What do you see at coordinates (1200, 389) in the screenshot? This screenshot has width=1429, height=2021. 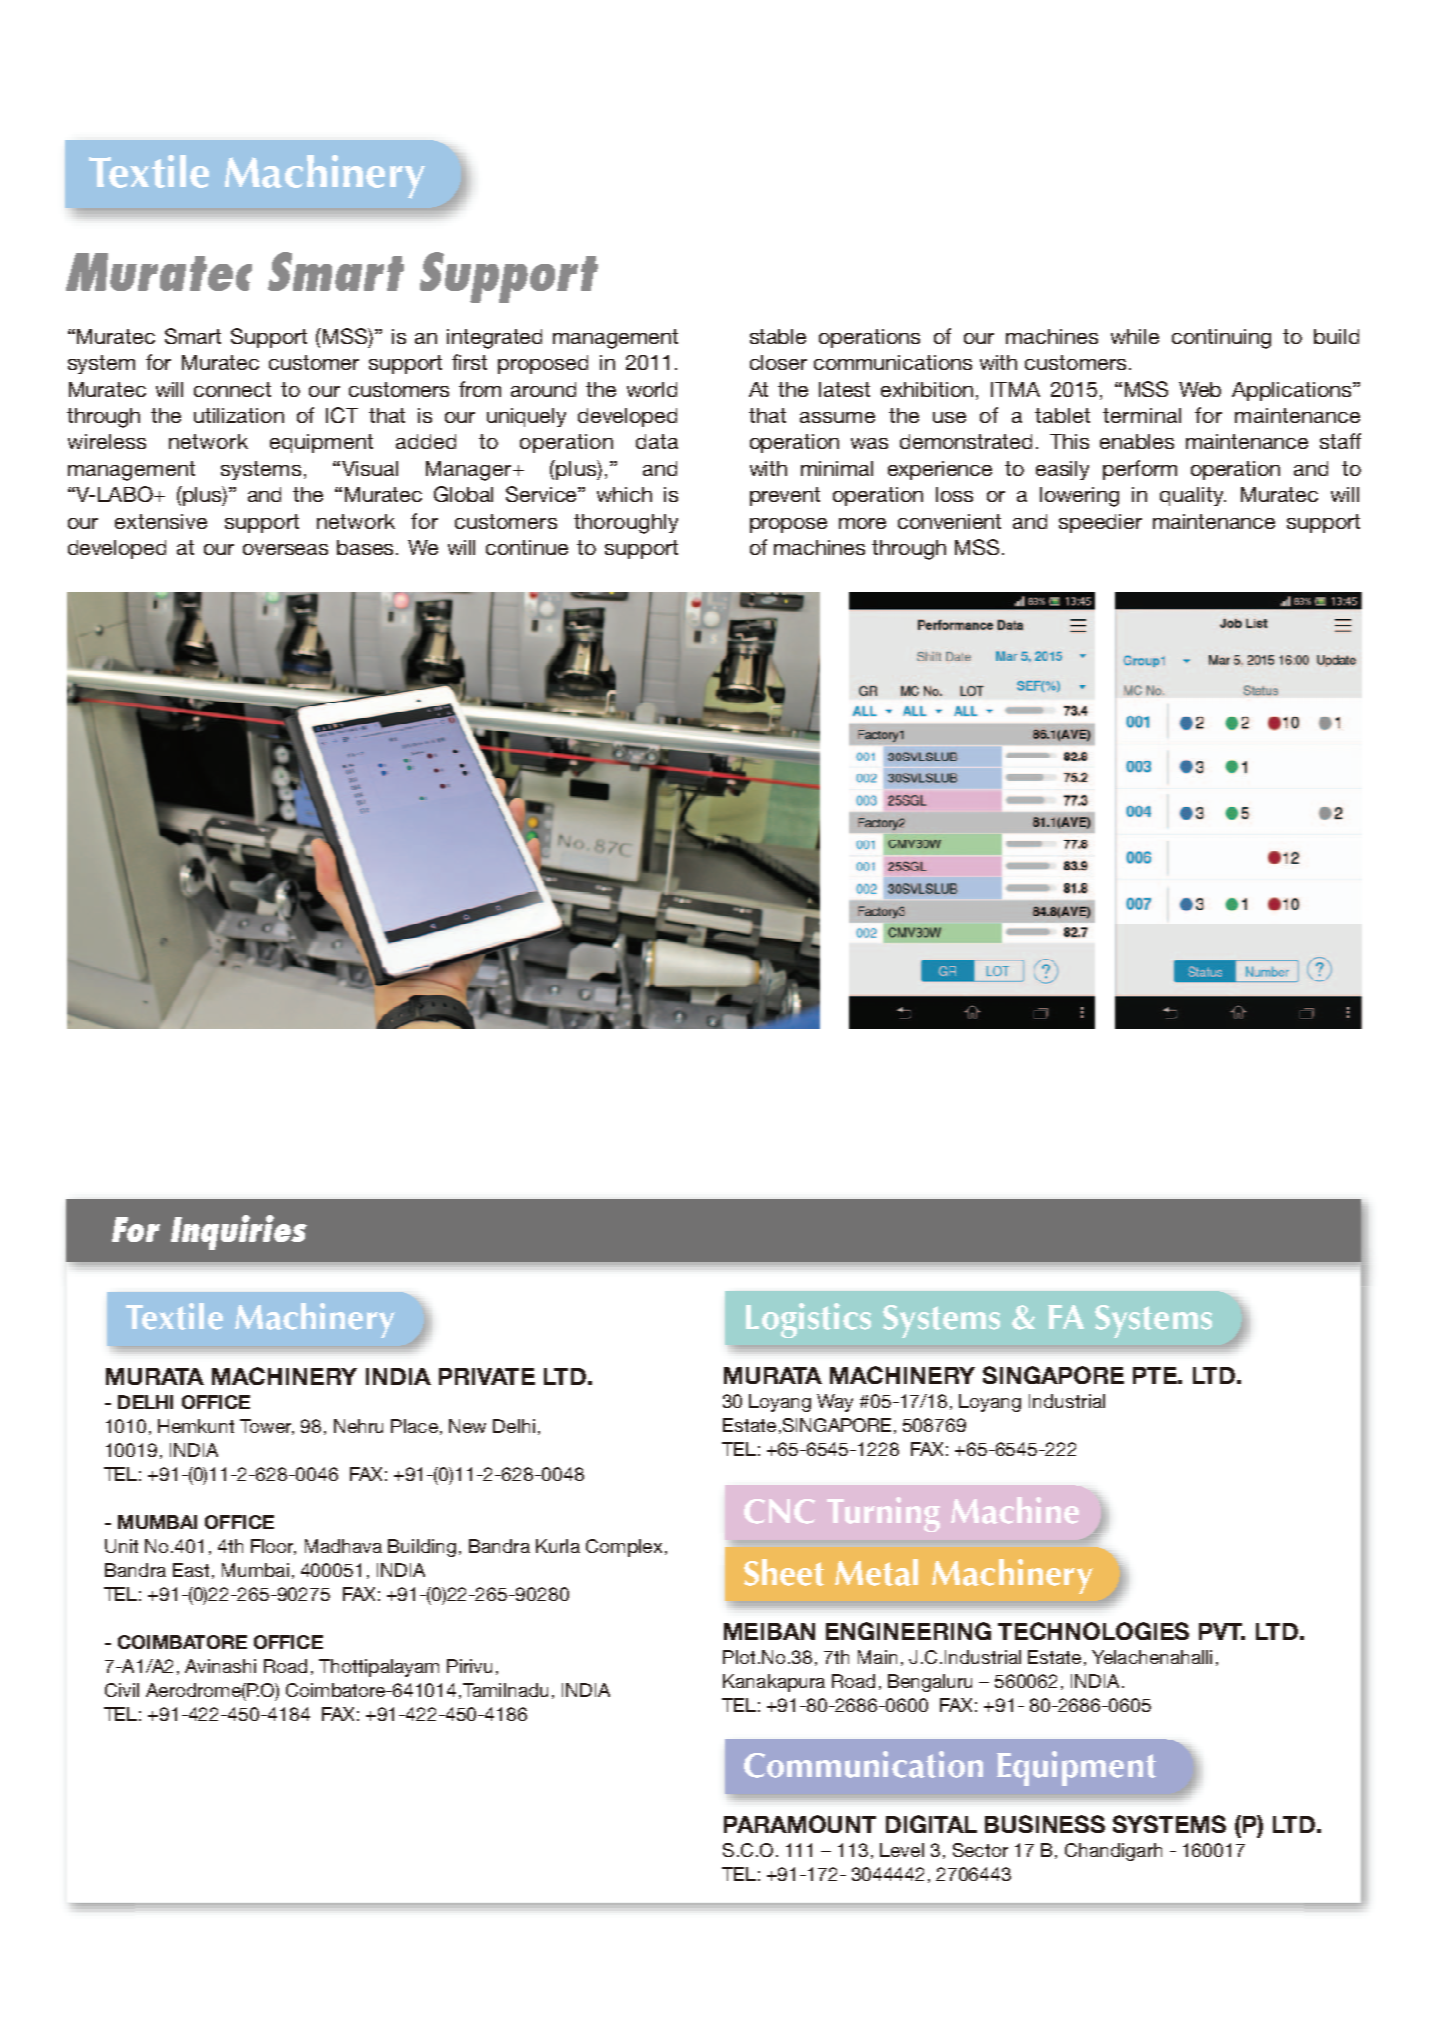 I see `Web` at bounding box center [1200, 389].
